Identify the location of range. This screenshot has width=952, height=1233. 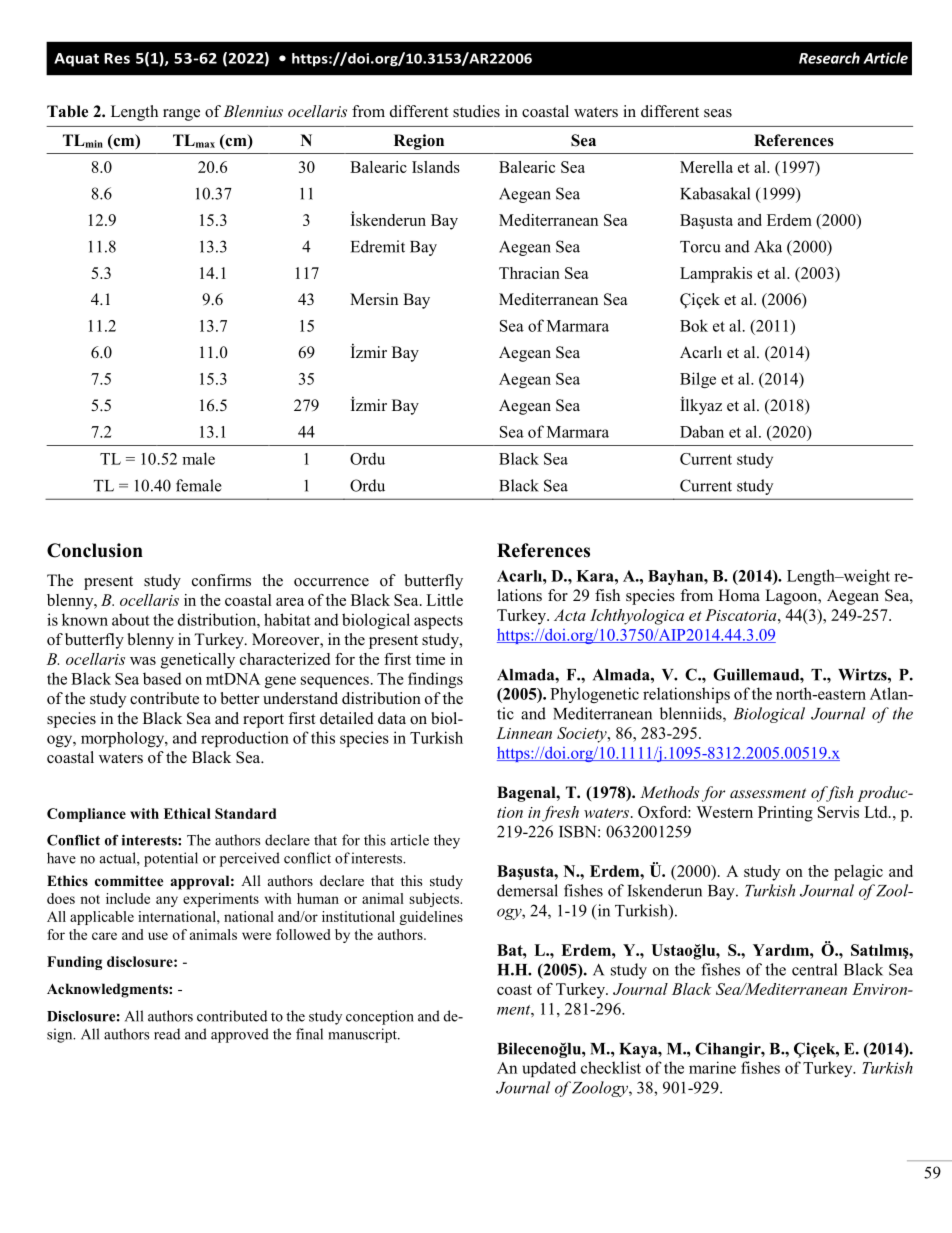
(181, 115).
